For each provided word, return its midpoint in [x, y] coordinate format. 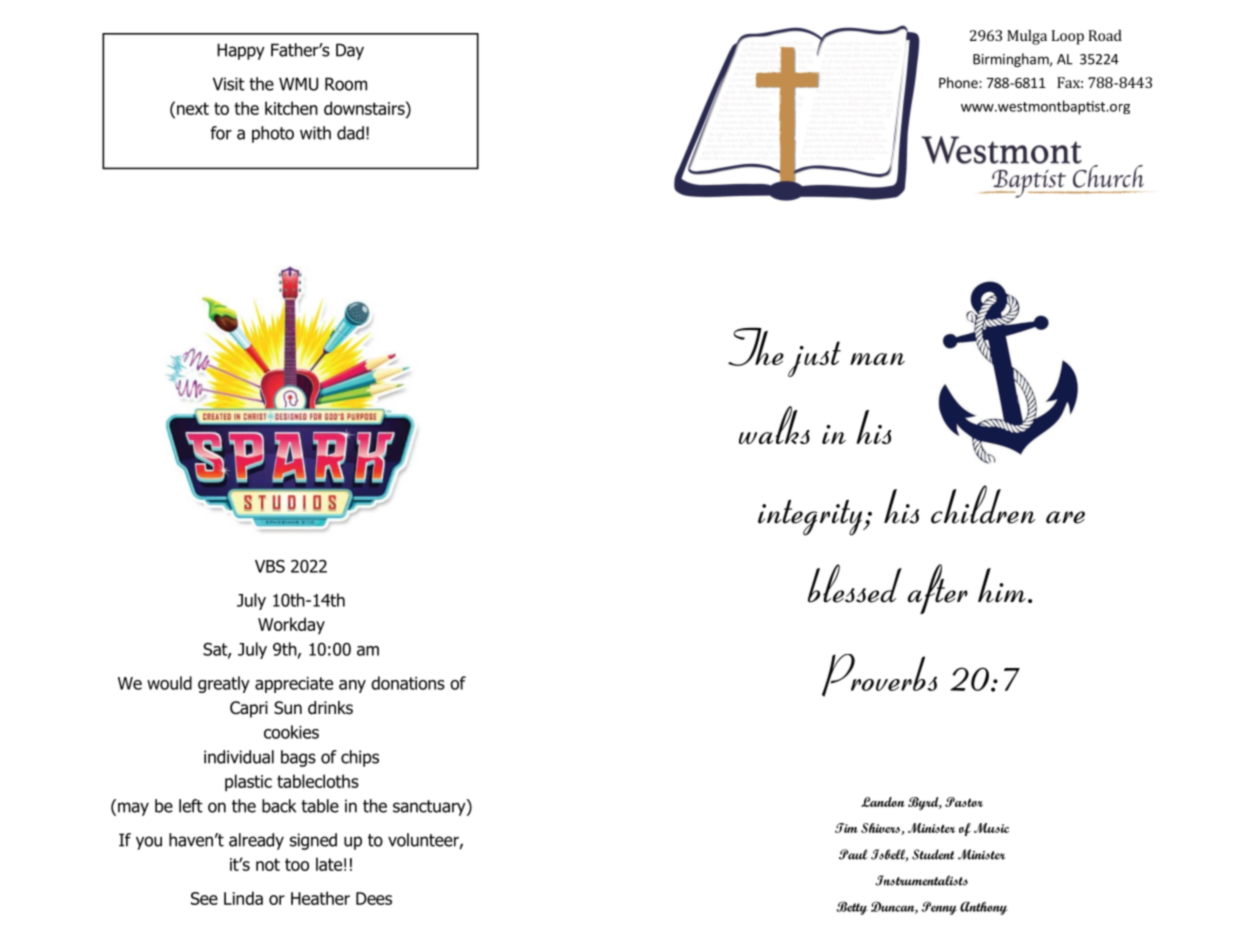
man [877, 359]
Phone [959, 82]
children [983, 504]
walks [774, 425]
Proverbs [879, 675]
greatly [224, 684]
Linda [243, 898]
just [814, 359]
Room [346, 84]
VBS [270, 566]
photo [273, 134]
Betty [852, 908]
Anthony [984, 908]
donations [408, 683]
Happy [241, 51]
